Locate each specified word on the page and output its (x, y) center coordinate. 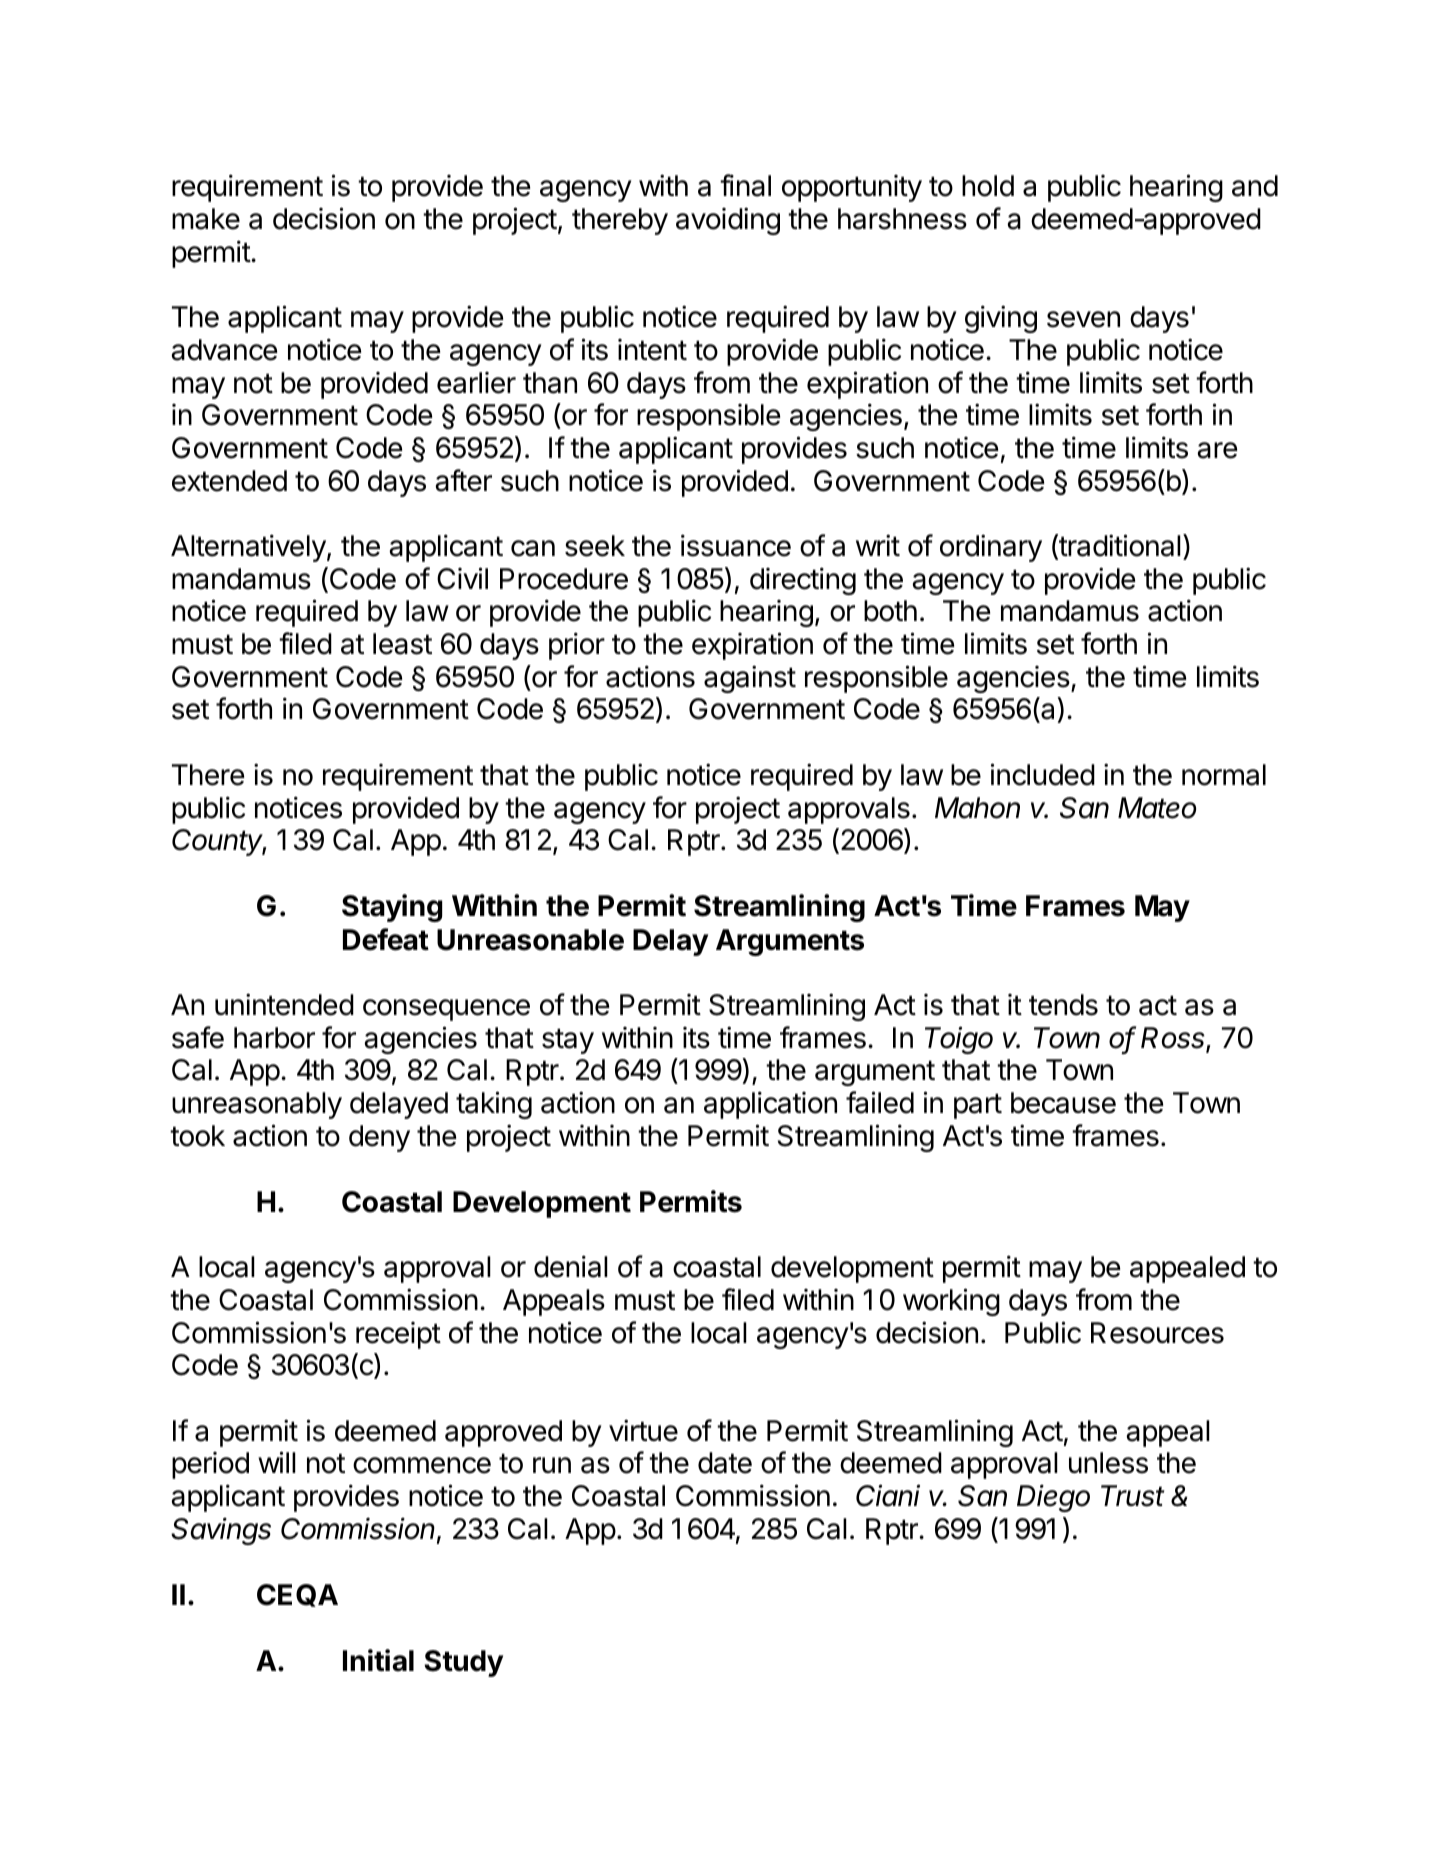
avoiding (728, 221)
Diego (1053, 1498)
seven (1083, 319)
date (725, 1463)
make (206, 219)
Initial (378, 1660)
